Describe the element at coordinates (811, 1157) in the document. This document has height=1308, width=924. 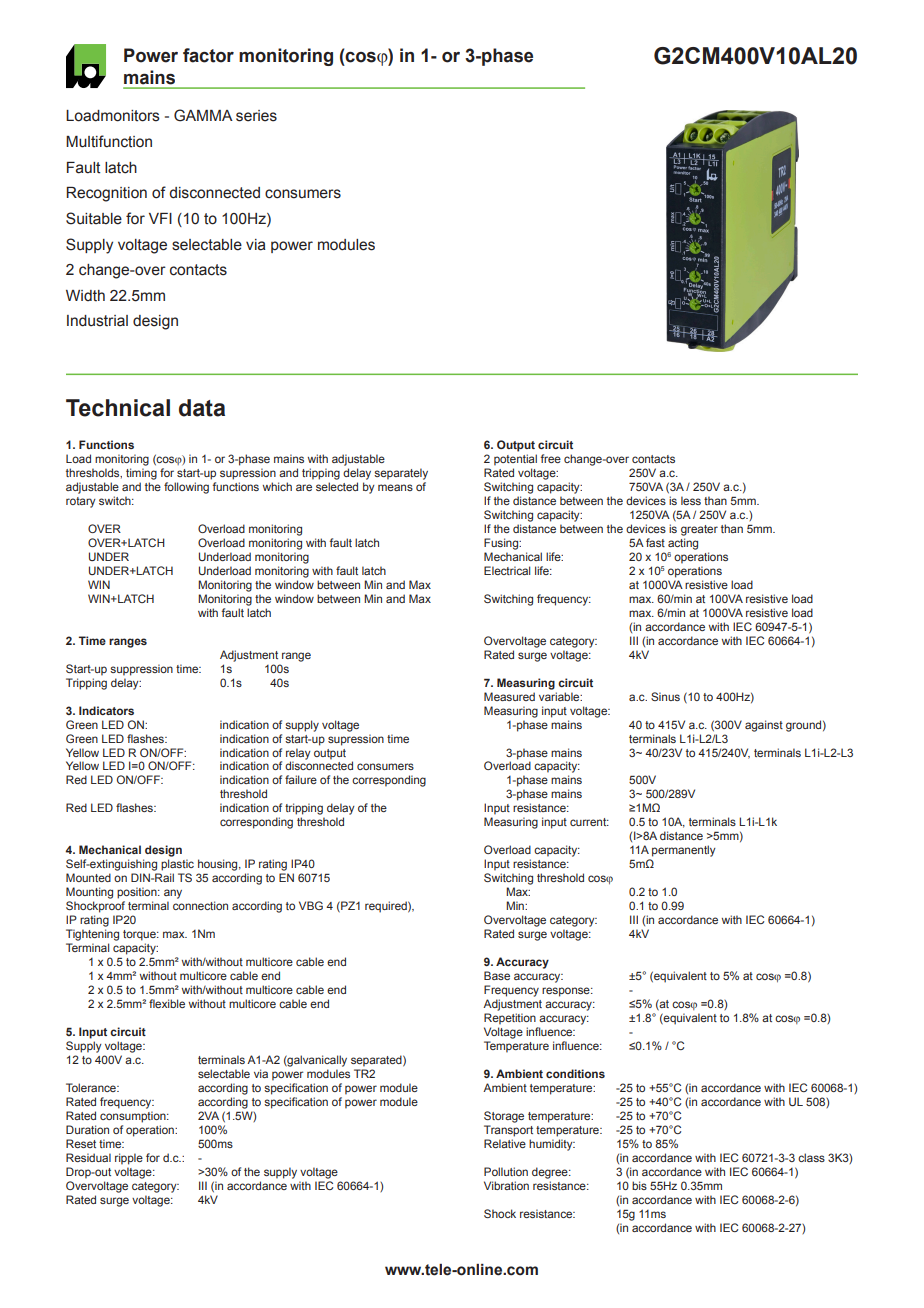
I see `class` at that location.
